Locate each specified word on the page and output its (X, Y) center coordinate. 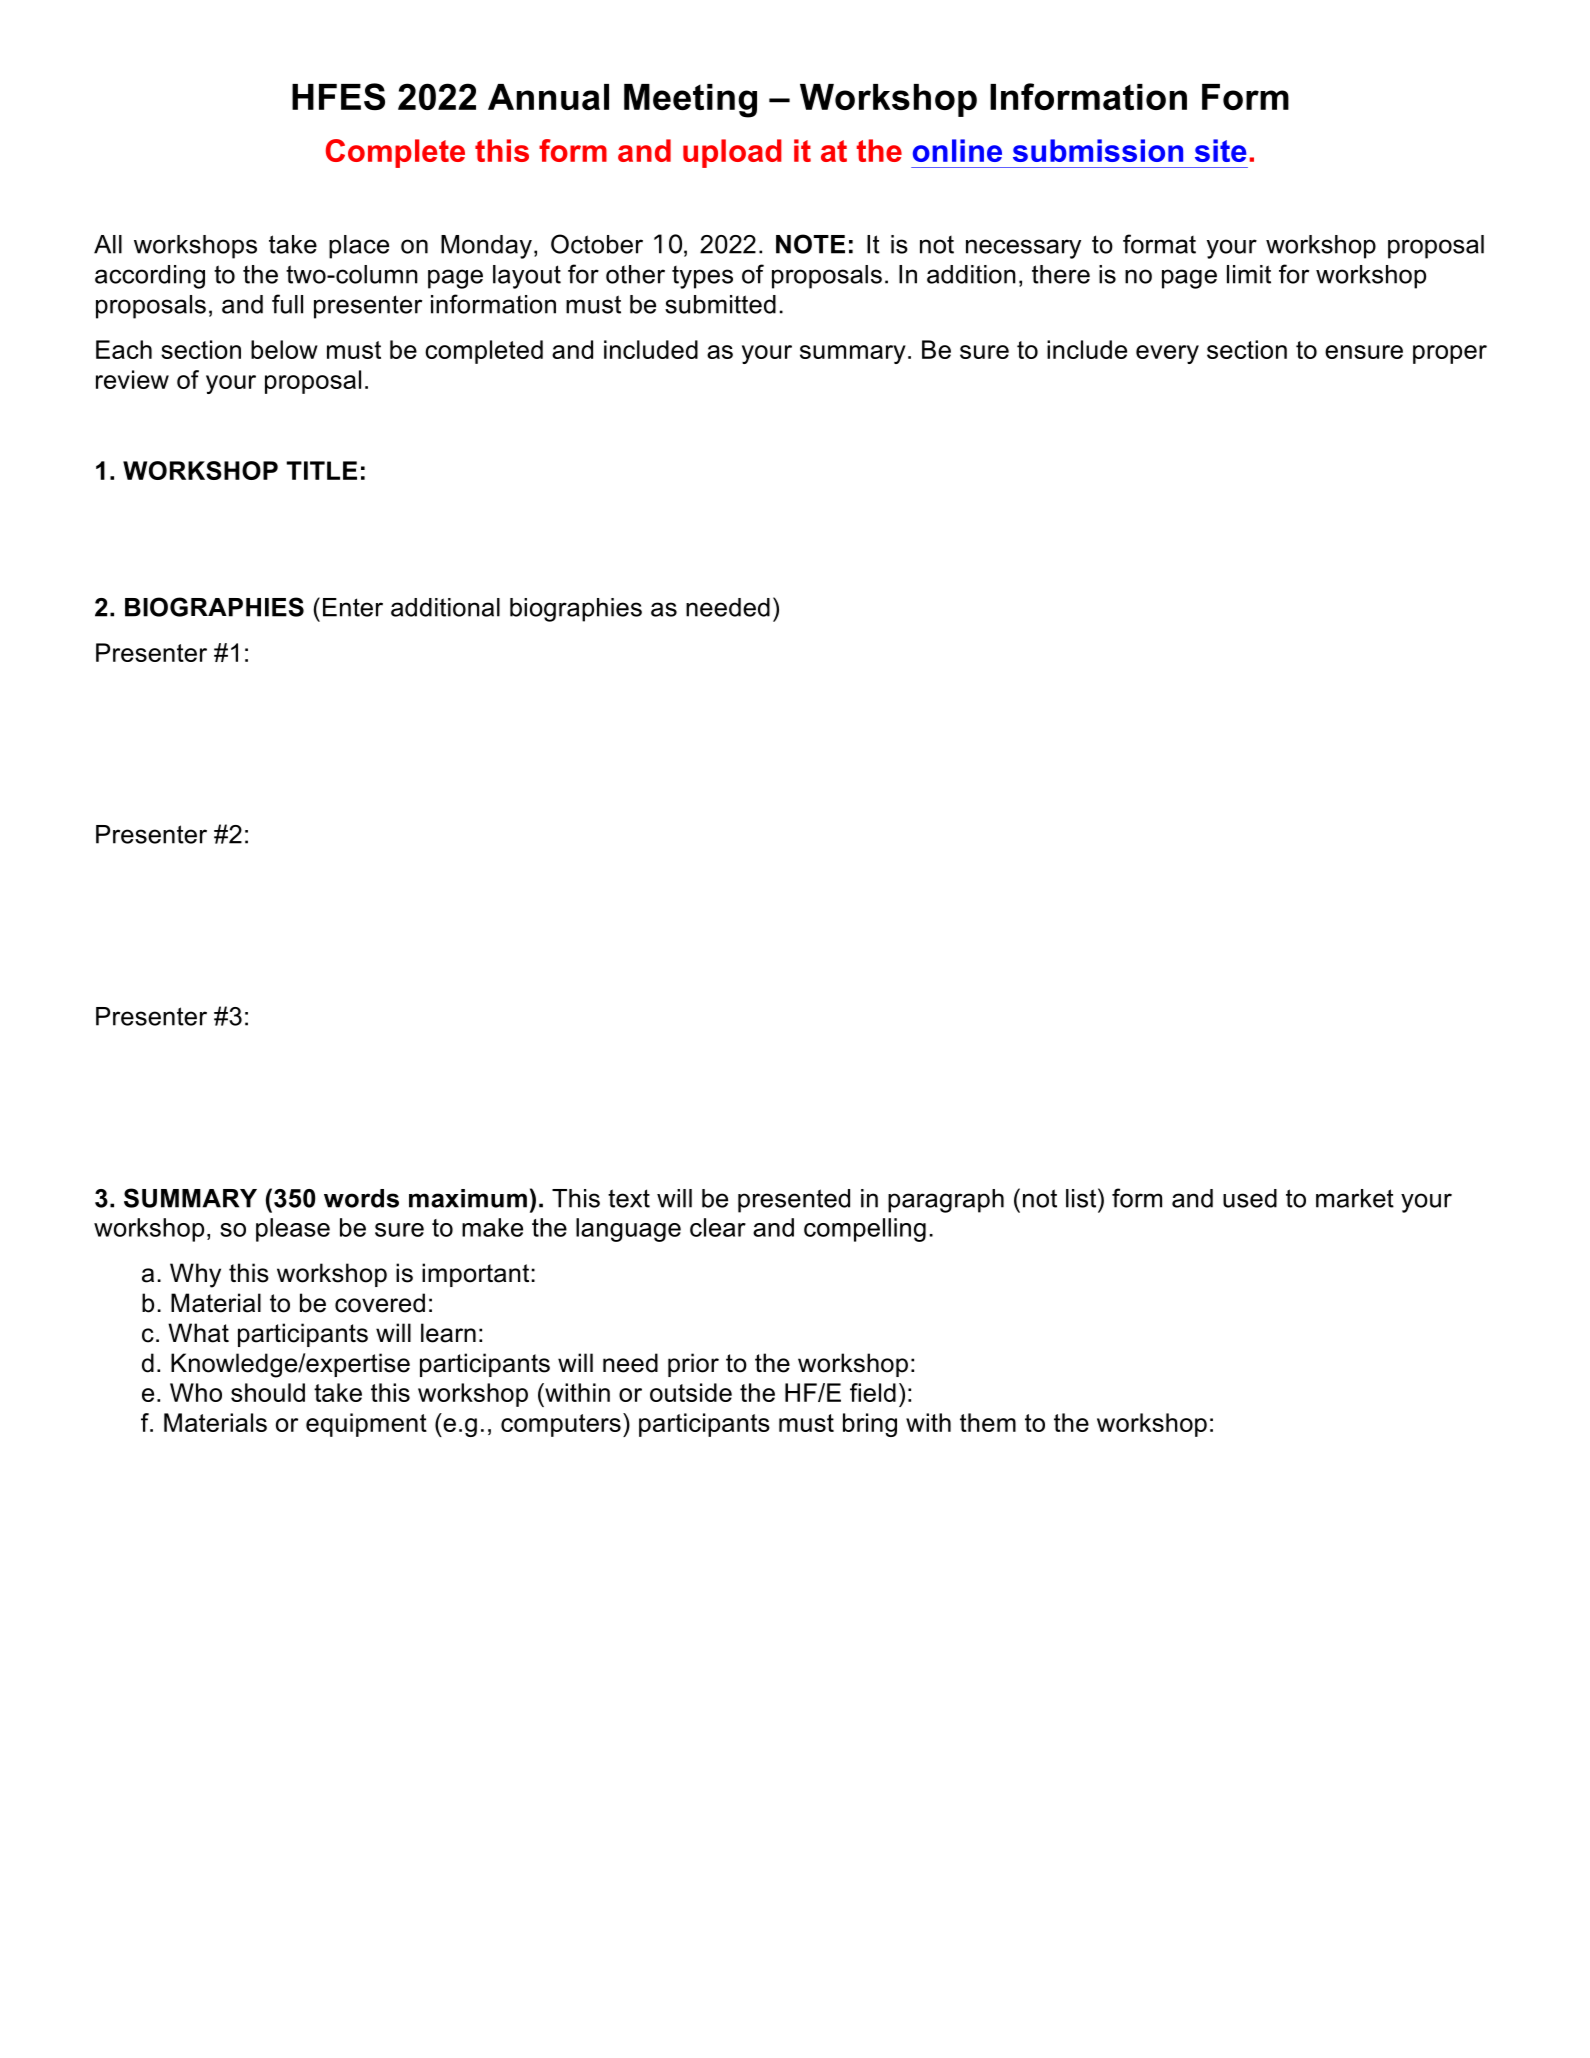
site (1221, 150)
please (293, 1230)
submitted (720, 304)
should (268, 1392)
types (702, 277)
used (1250, 1198)
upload (732, 153)
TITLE (321, 470)
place (359, 247)
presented (794, 1201)
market (1355, 1198)
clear (718, 1227)
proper (1450, 354)
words (361, 1198)
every (1167, 354)
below (284, 349)
